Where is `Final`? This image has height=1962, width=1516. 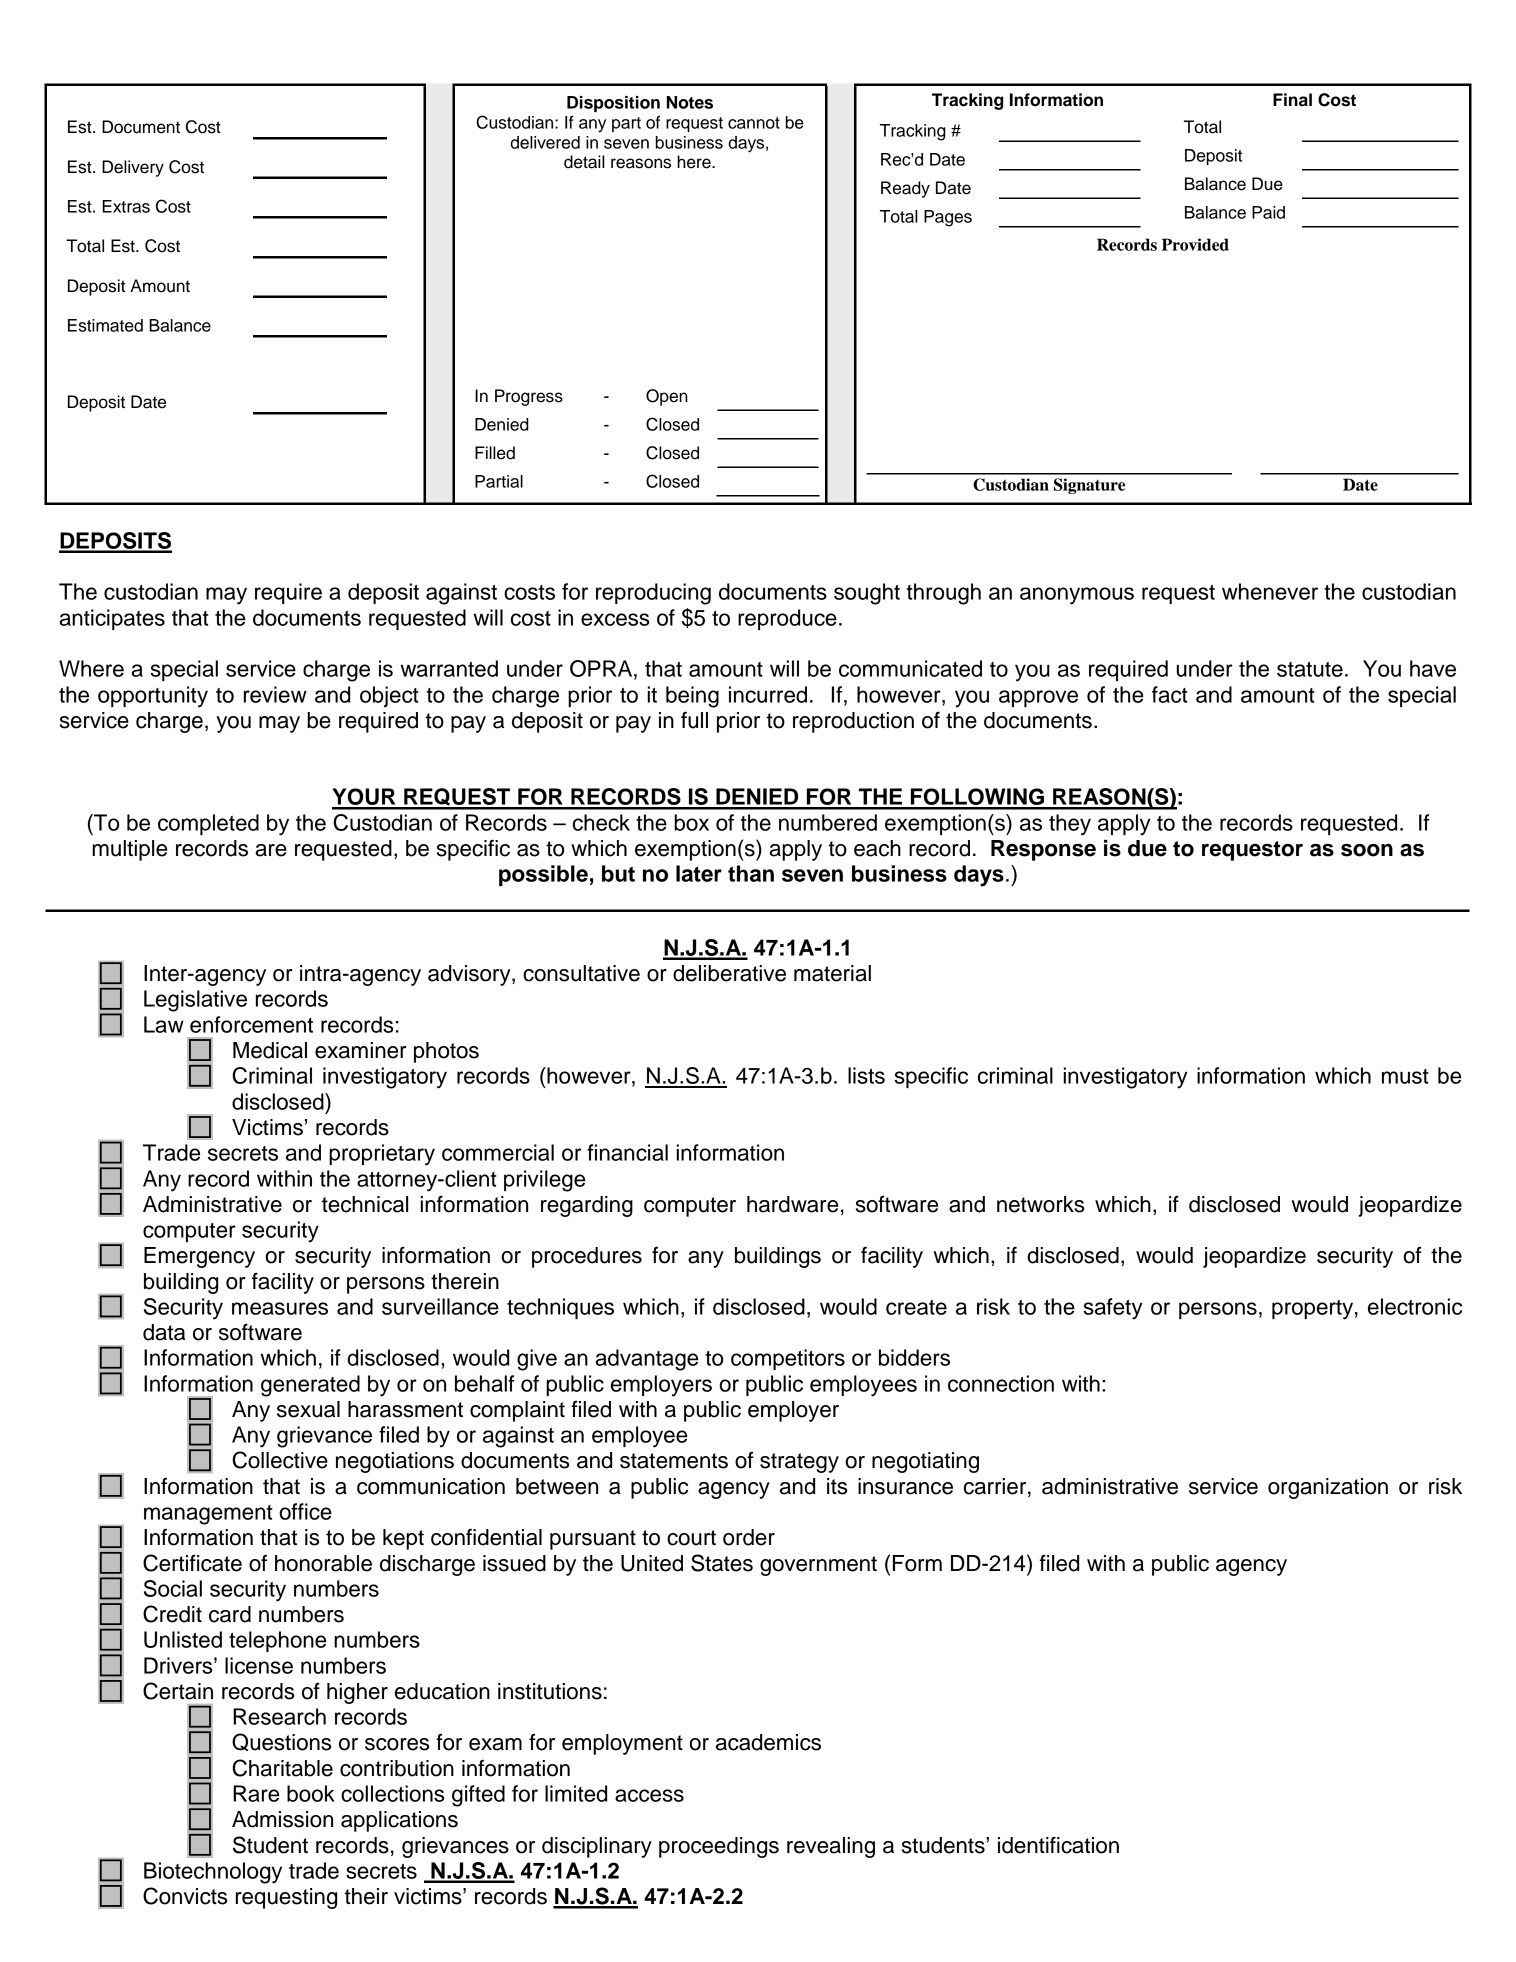 Final is located at coordinates (1292, 100).
